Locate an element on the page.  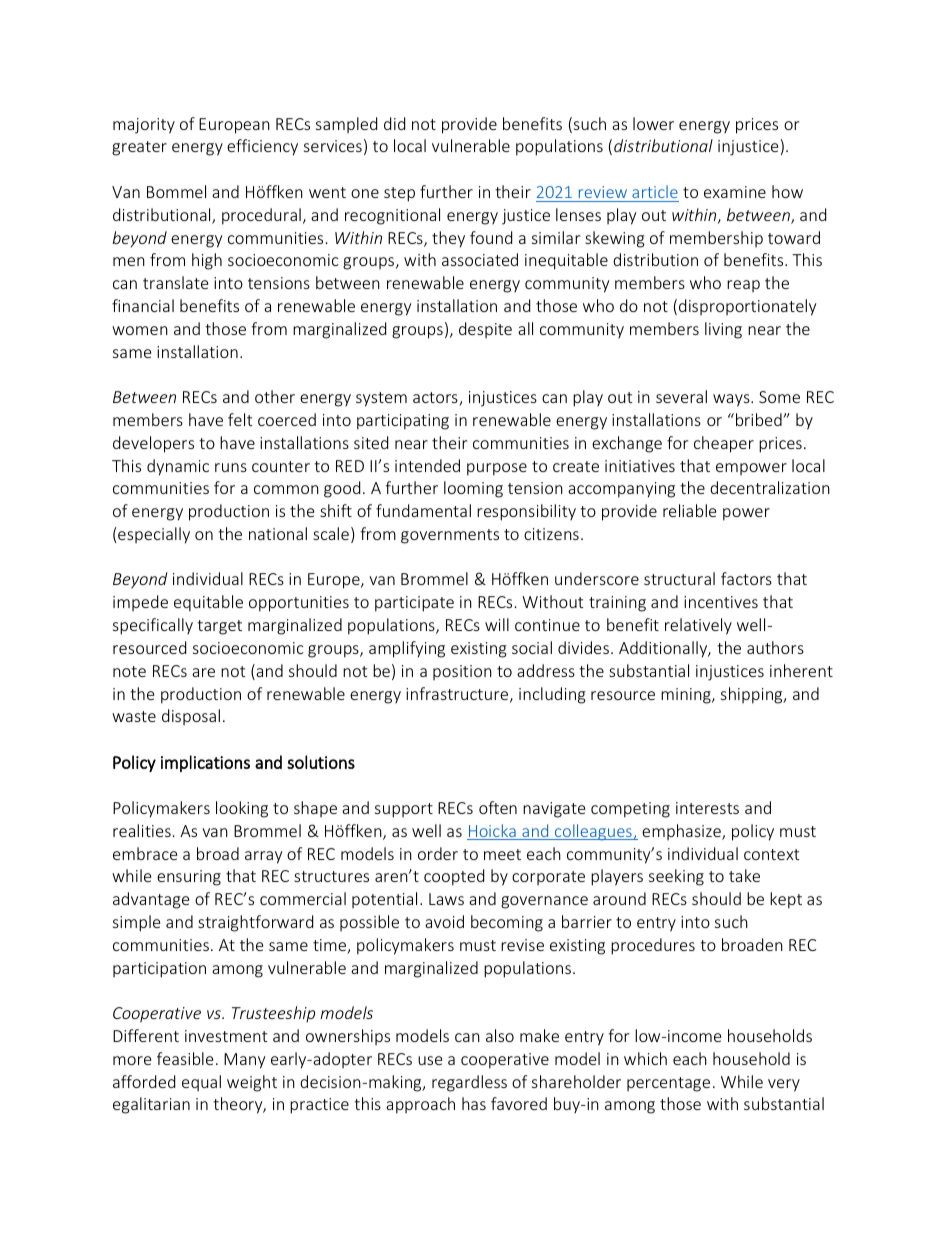
target is located at coordinates (219, 627).
